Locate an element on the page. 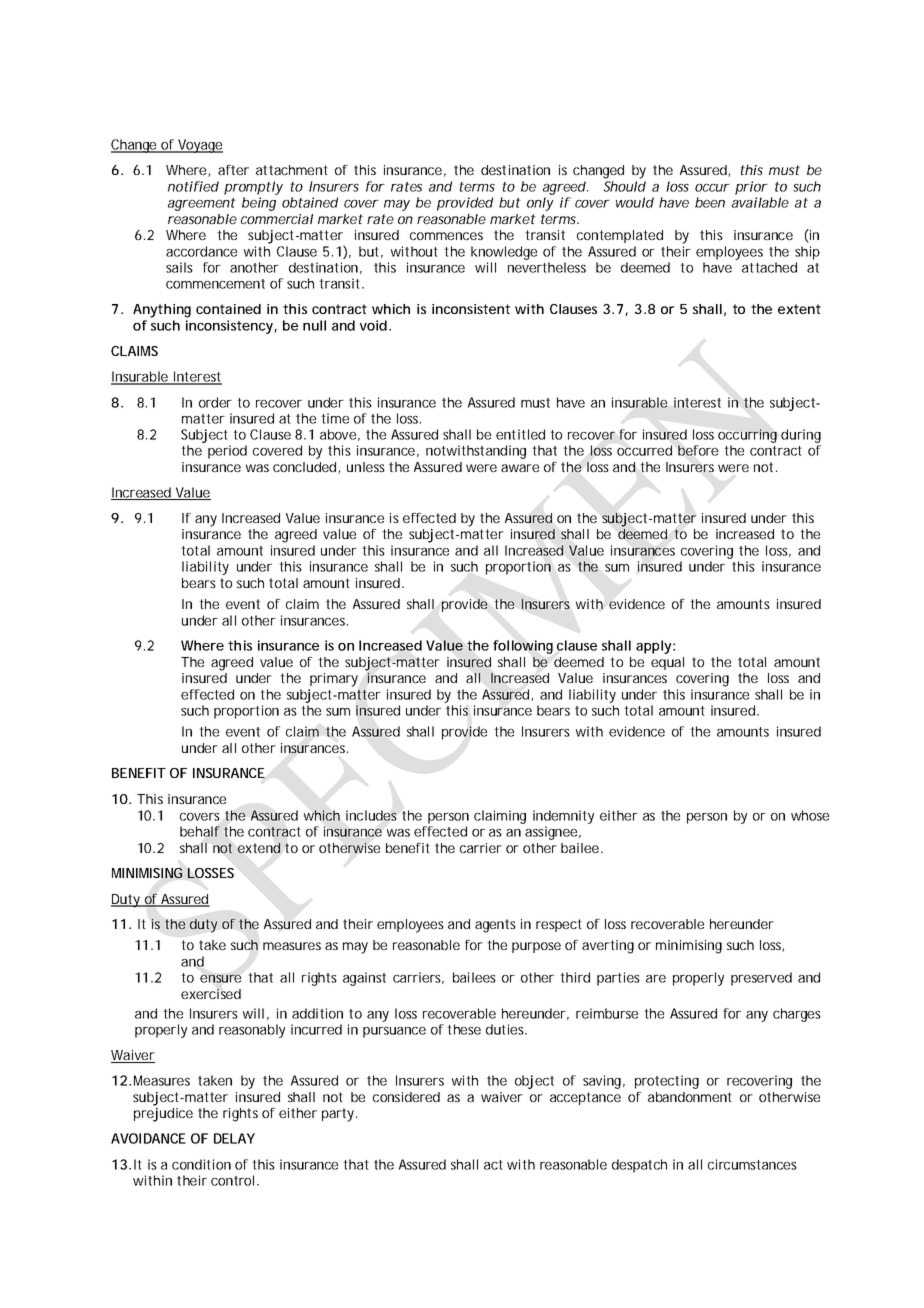 The height and width of the image is (1308, 924). concluded is located at coordinates (306, 468).
